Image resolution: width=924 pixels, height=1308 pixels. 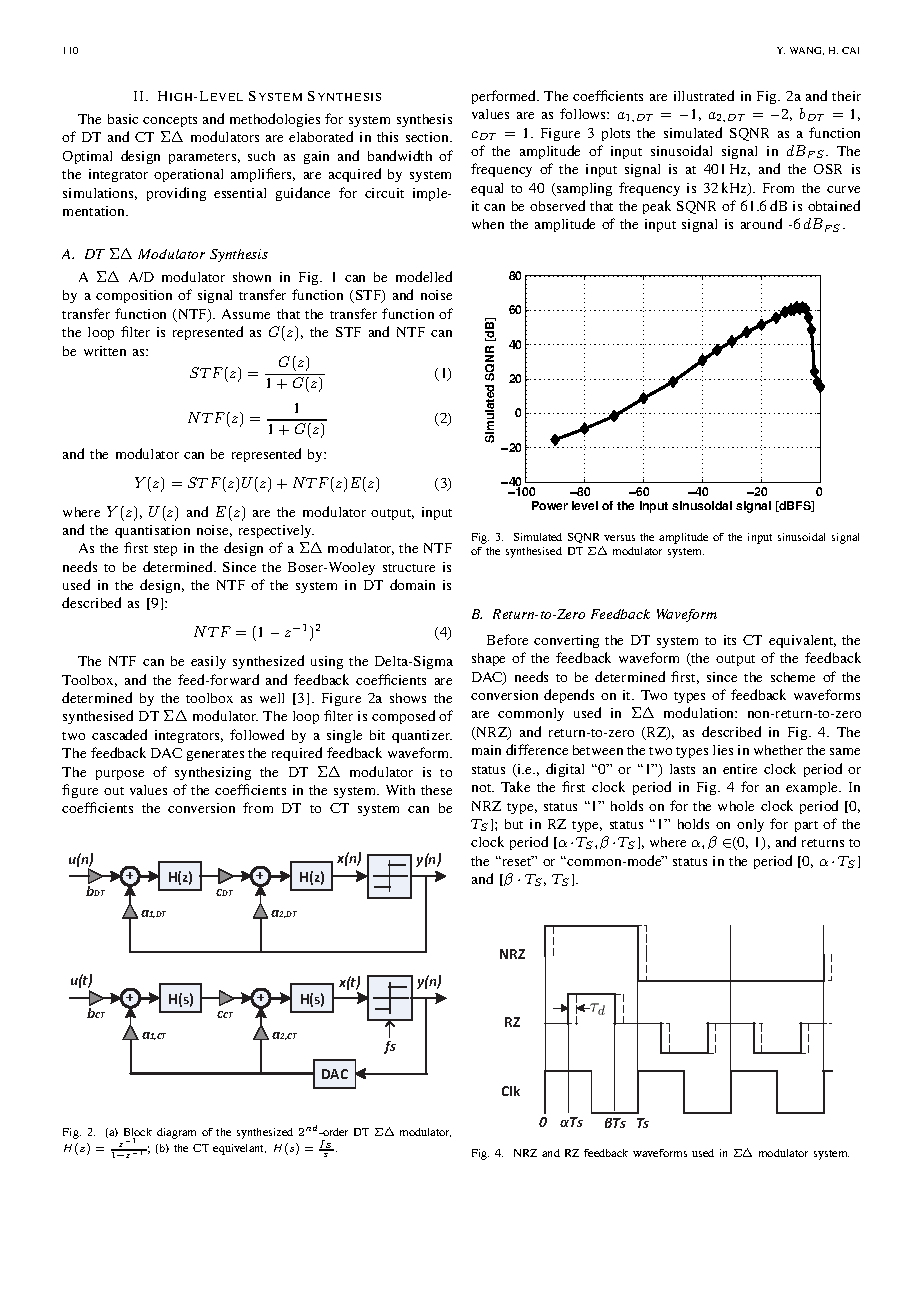 What do you see at coordinates (213, 773) in the screenshot?
I see `synthesizing` at bounding box center [213, 773].
